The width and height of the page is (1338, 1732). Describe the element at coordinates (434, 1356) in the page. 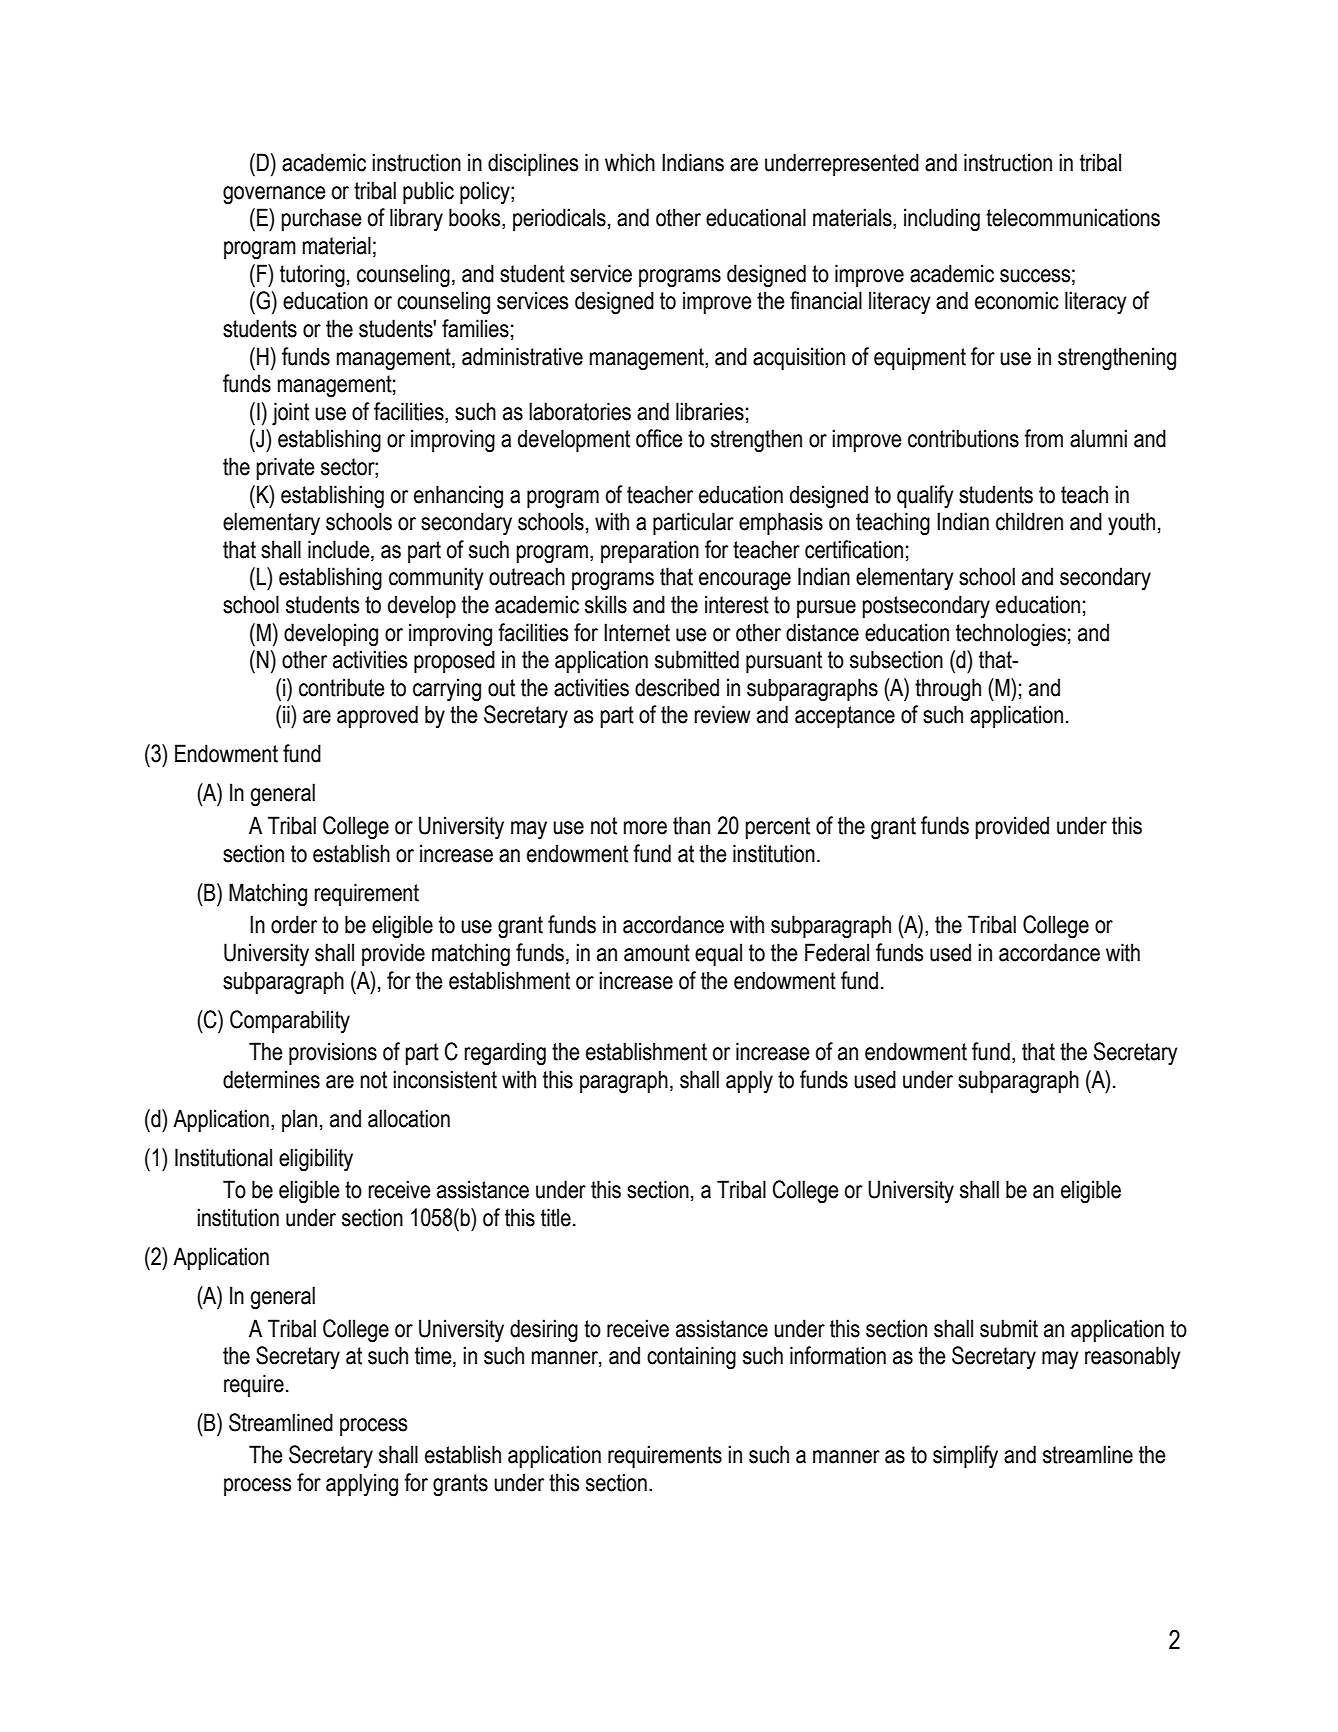

I see `time` at that location.
